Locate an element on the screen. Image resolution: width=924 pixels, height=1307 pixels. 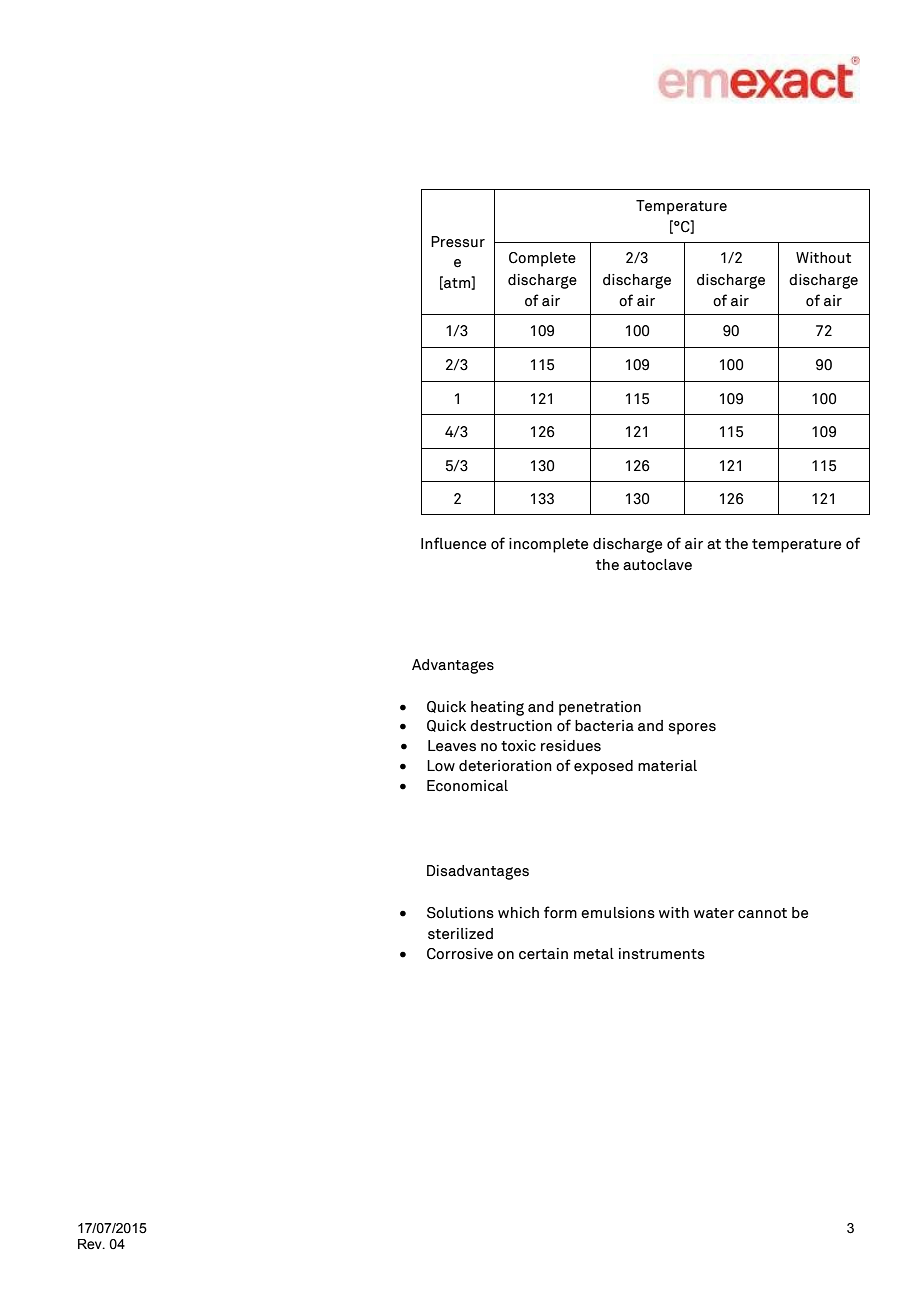
material is located at coordinates (667, 766).
